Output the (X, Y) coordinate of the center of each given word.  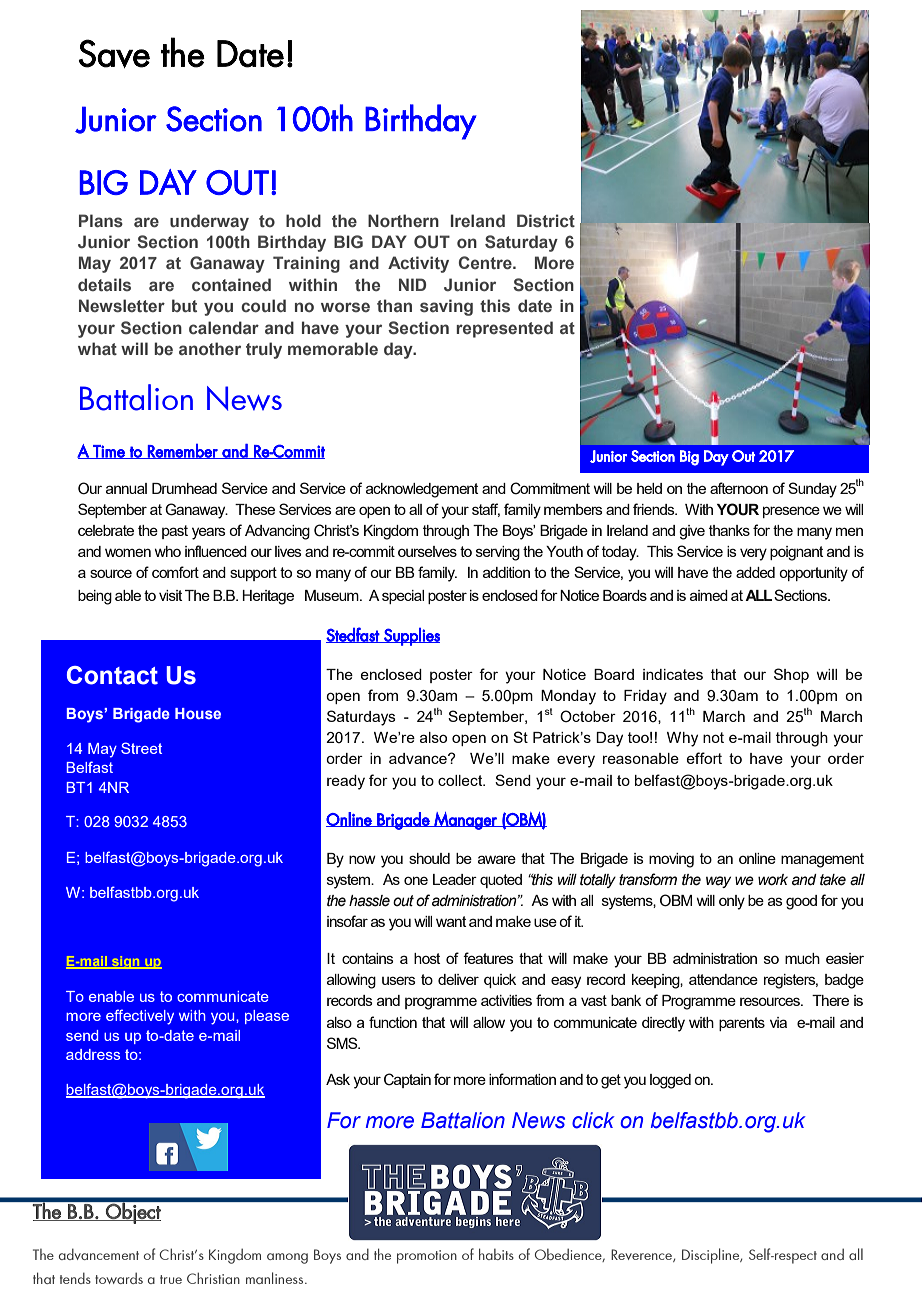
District (546, 221)
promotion (427, 1257)
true (171, 1279)
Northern (403, 220)
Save (114, 53)
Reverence (642, 1255)
